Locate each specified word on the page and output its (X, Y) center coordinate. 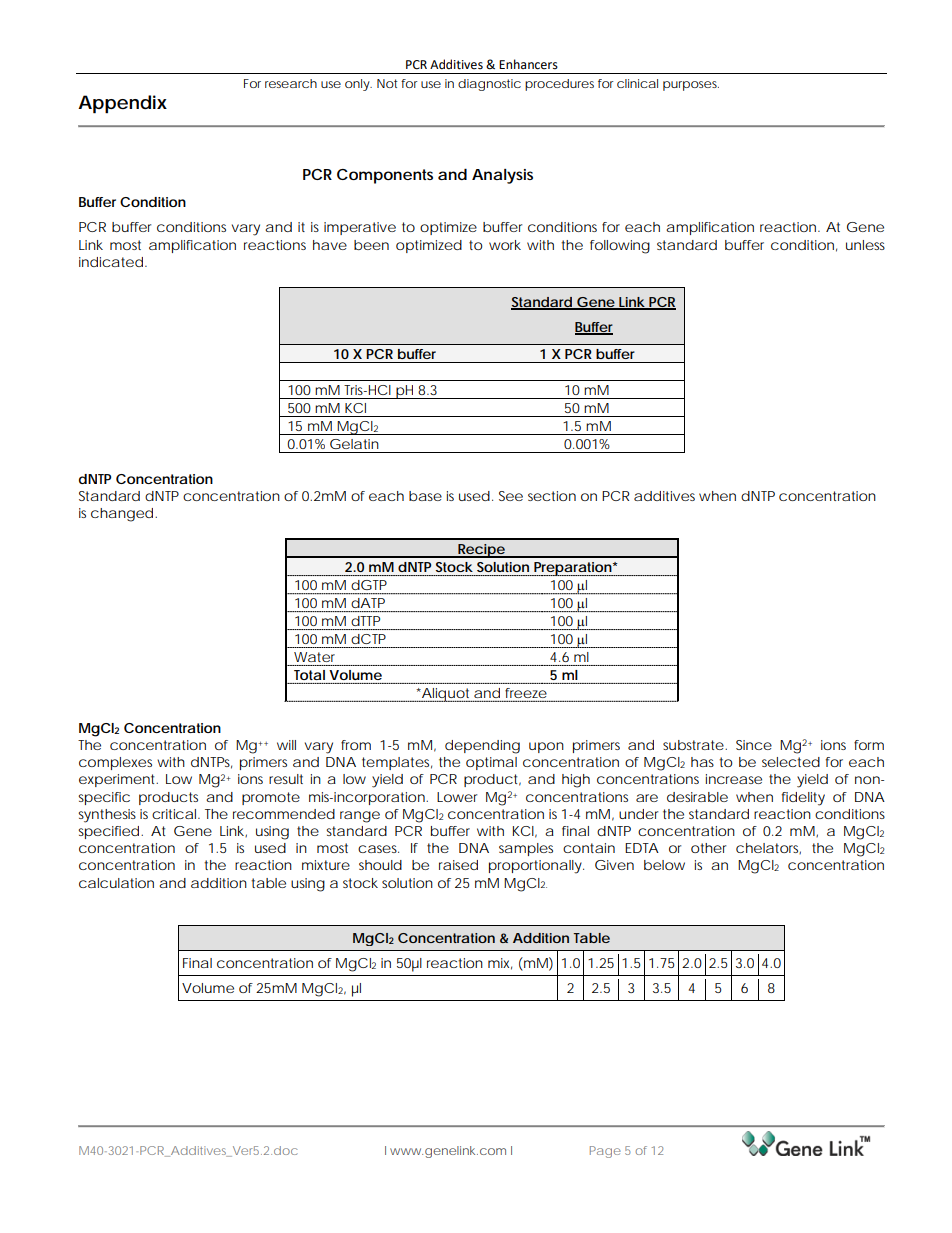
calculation (116, 883)
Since (754, 745)
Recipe (482, 551)
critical (175, 814)
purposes (691, 86)
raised (458, 865)
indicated (111, 262)
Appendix (122, 104)
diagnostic (489, 85)
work (505, 245)
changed (123, 515)
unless (865, 245)
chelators (768, 848)
